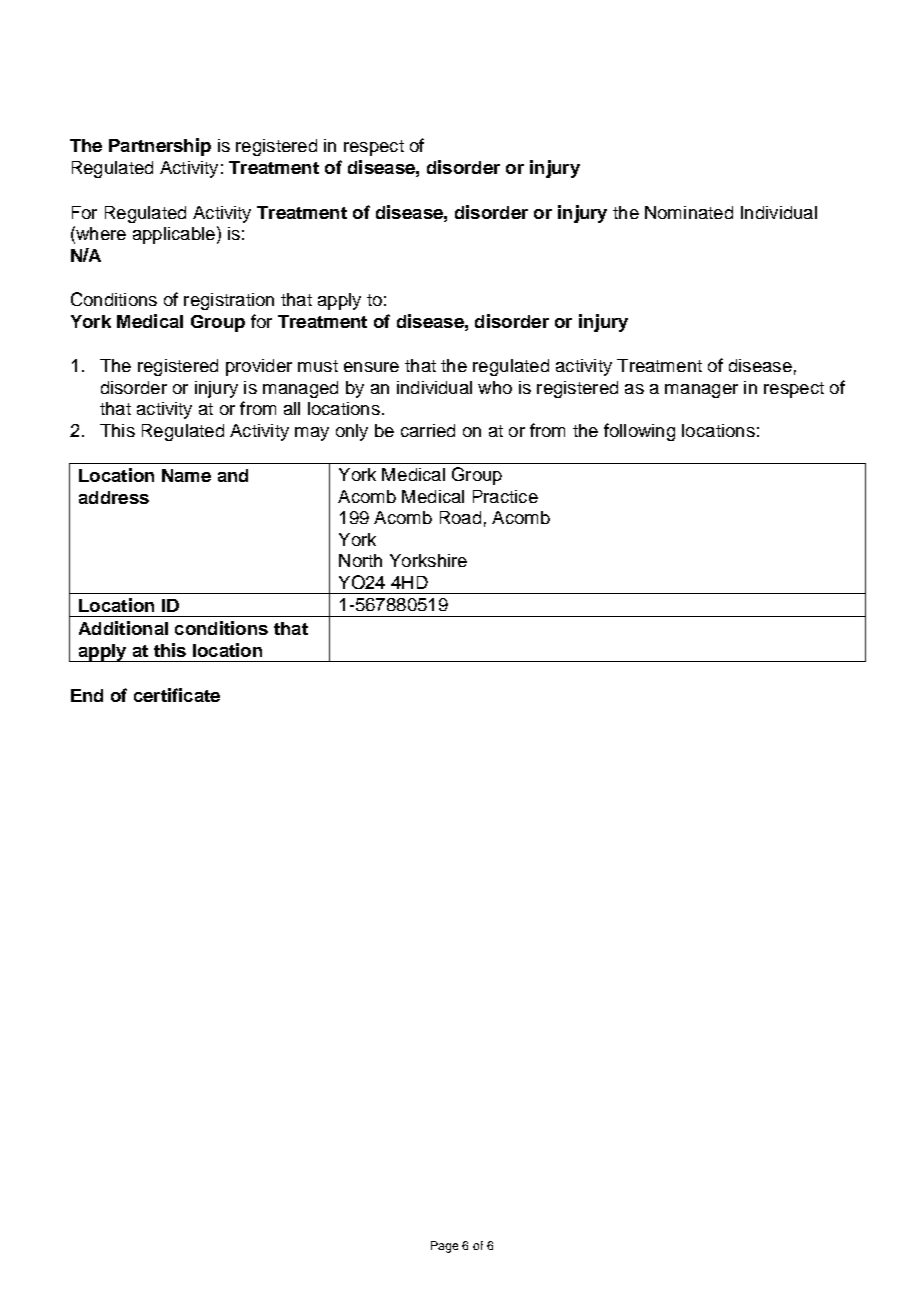 This document has height=1308, width=924. What do you see at coordinates (444, 1247) in the document?
I see `Page` at bounding box center [444, 1247].
